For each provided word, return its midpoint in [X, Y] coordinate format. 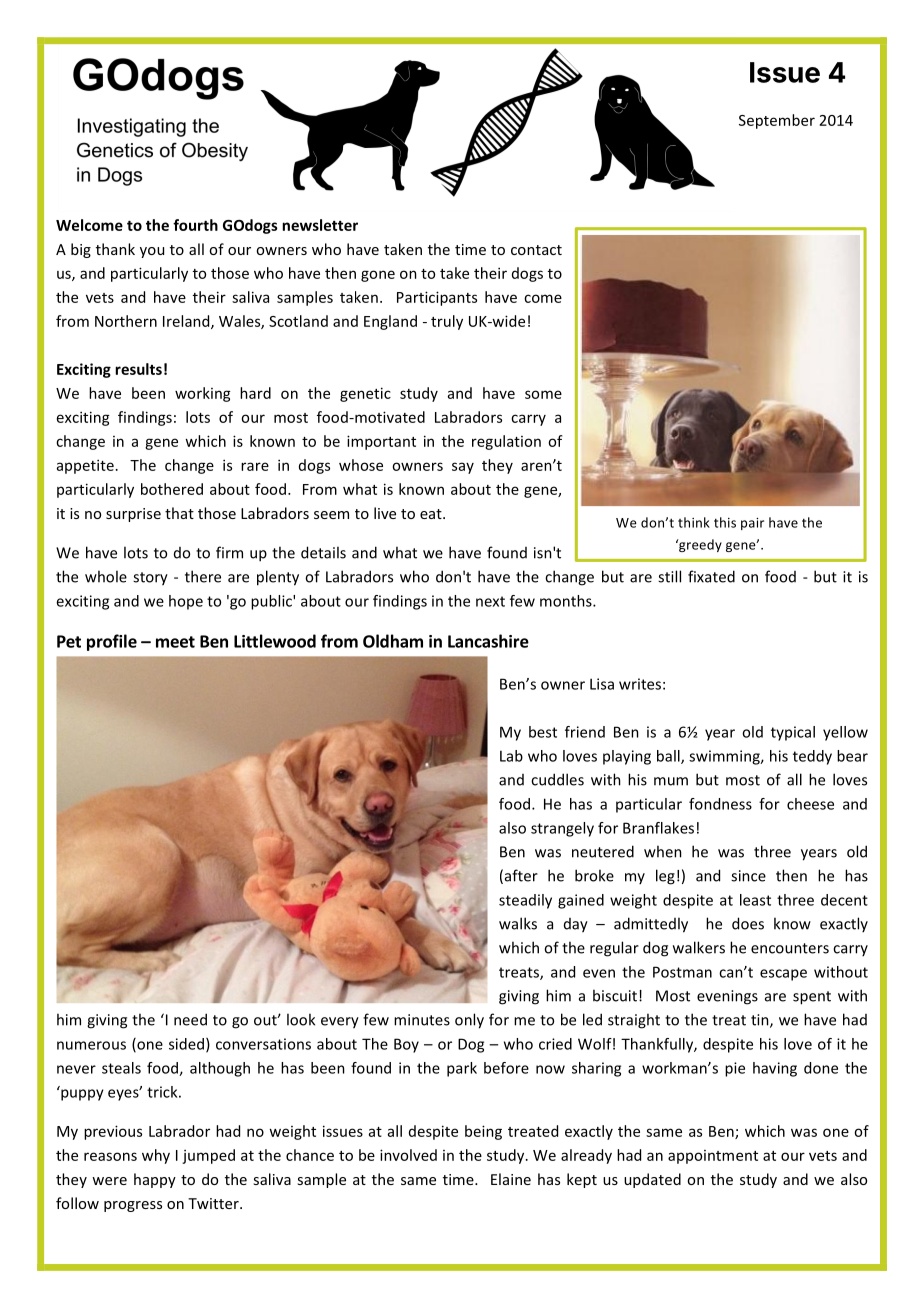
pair [752, 524]
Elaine [511, 1179]
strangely [562, 829]
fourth [195, 225]
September [777, 121]
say [463, 468]
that [179, 513]
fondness [720, 804]
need [190, 1019]
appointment [713, 1157]
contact [536, 250]
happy [155, 1180]
